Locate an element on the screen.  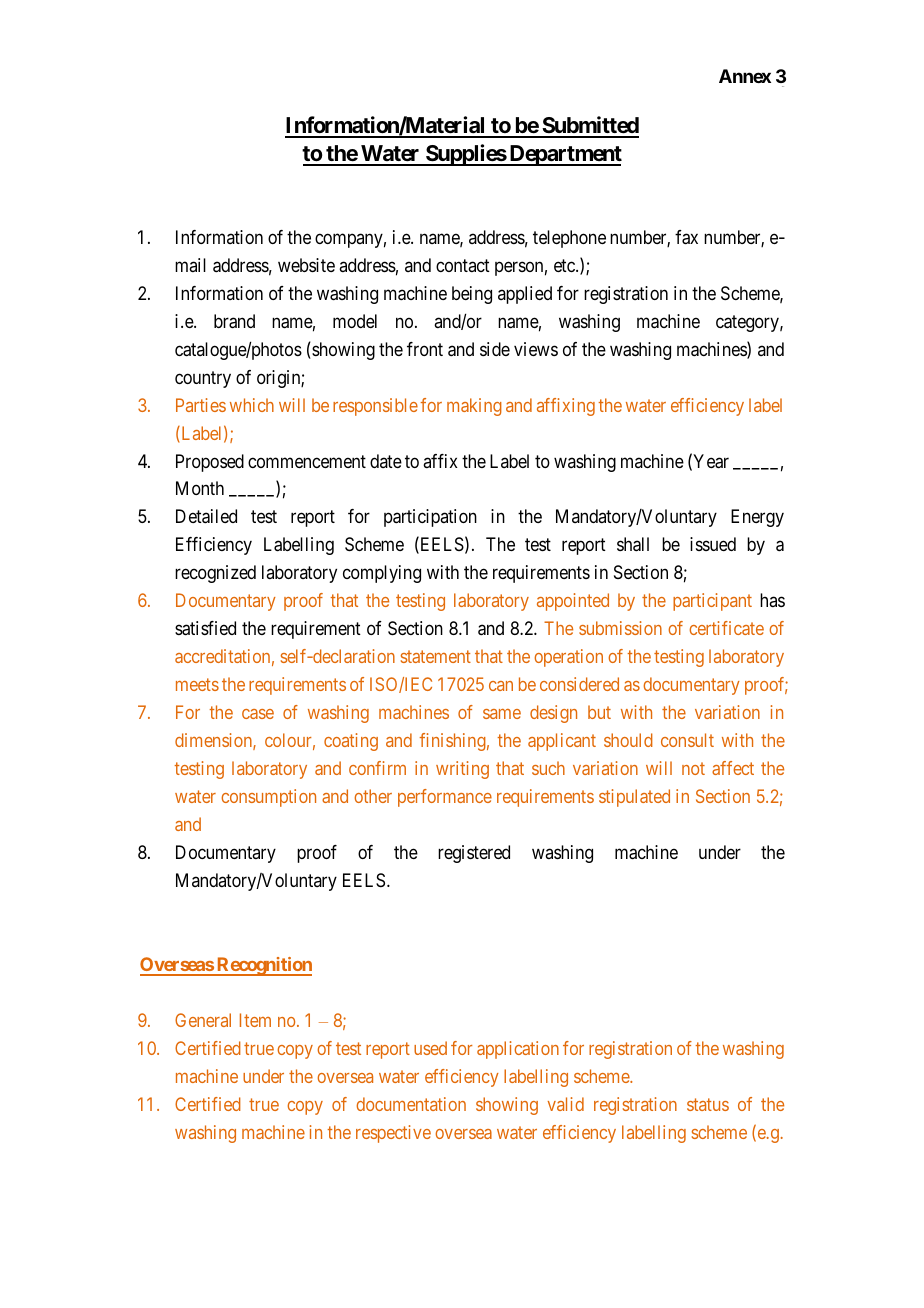
registered is located at coordinates (474, 854).
